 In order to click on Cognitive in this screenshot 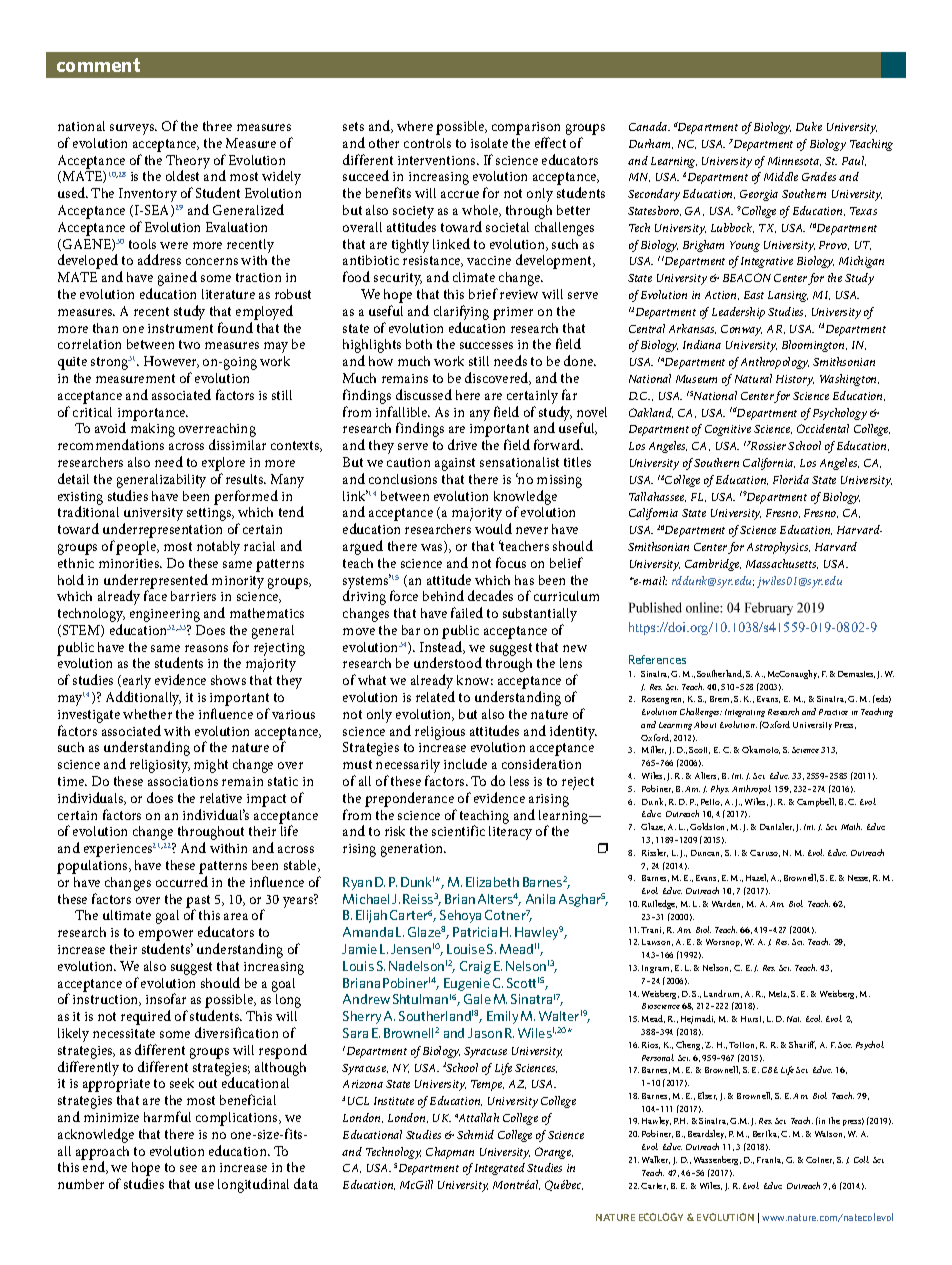, I will do `click(728, 430)`.
